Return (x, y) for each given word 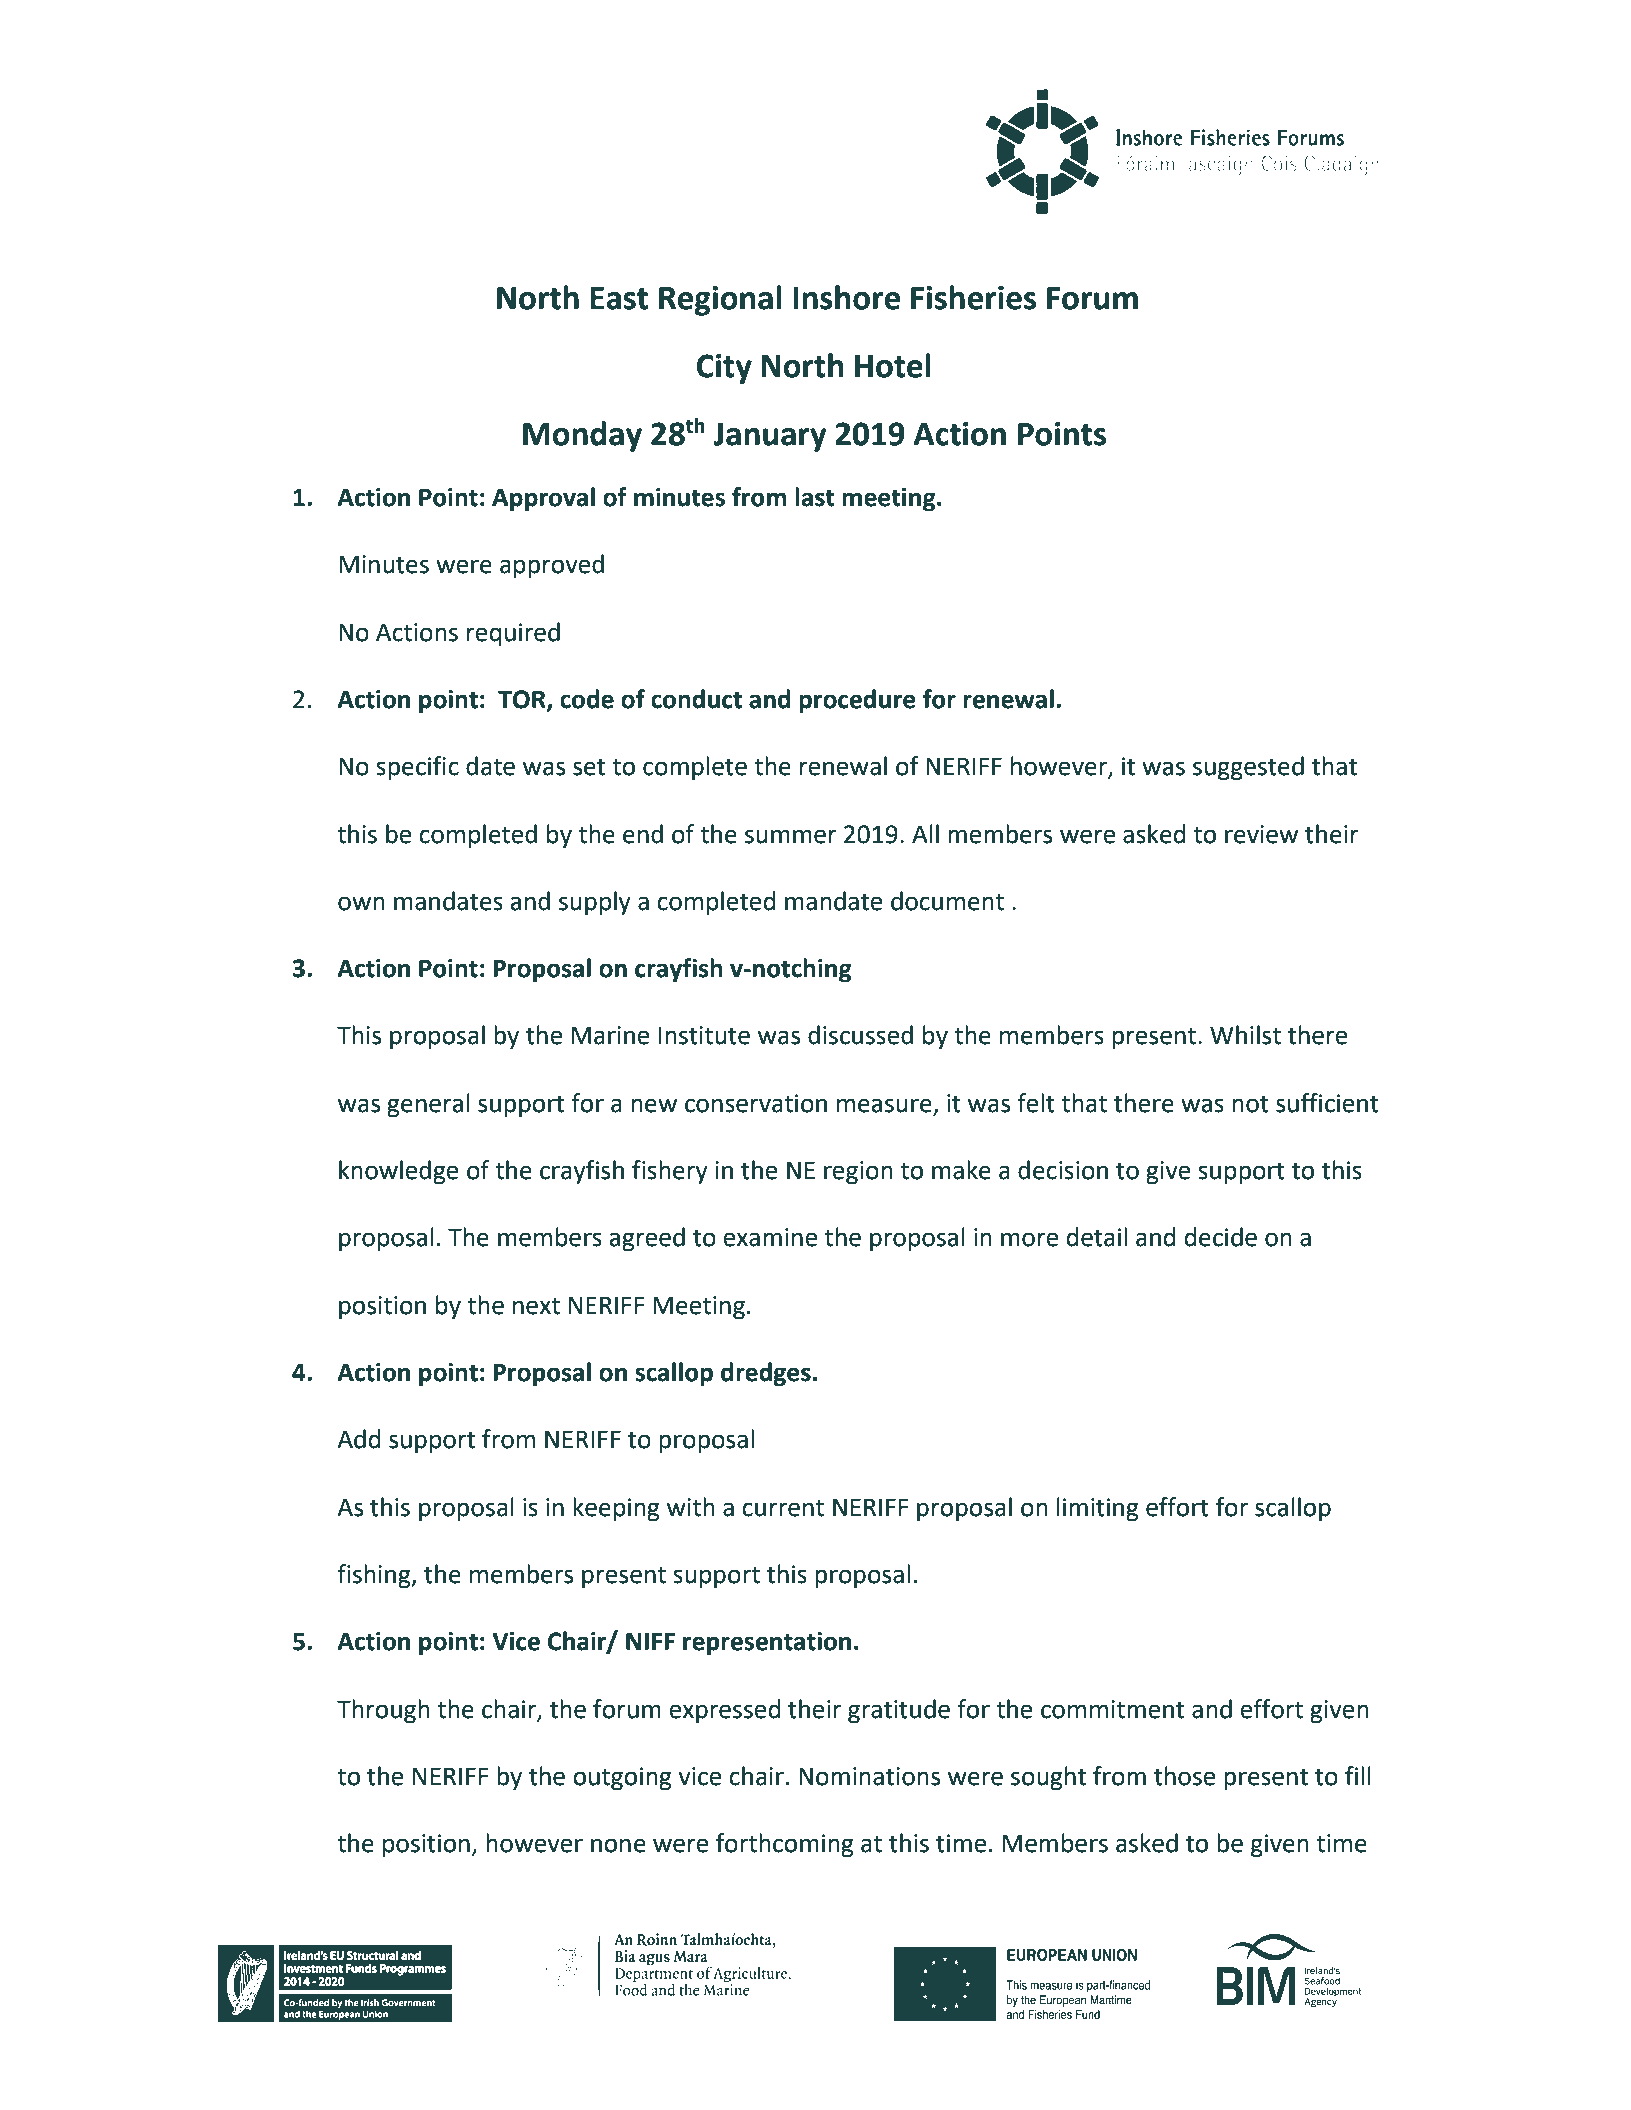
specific (417, 768)
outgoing (622, 1778)
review (1261, 834)
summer (791, 836)
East (619, 298)
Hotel (893, 365)
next (536, 1306)
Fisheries (973, 297)
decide (1221, 1237)
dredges (766, 1374)
